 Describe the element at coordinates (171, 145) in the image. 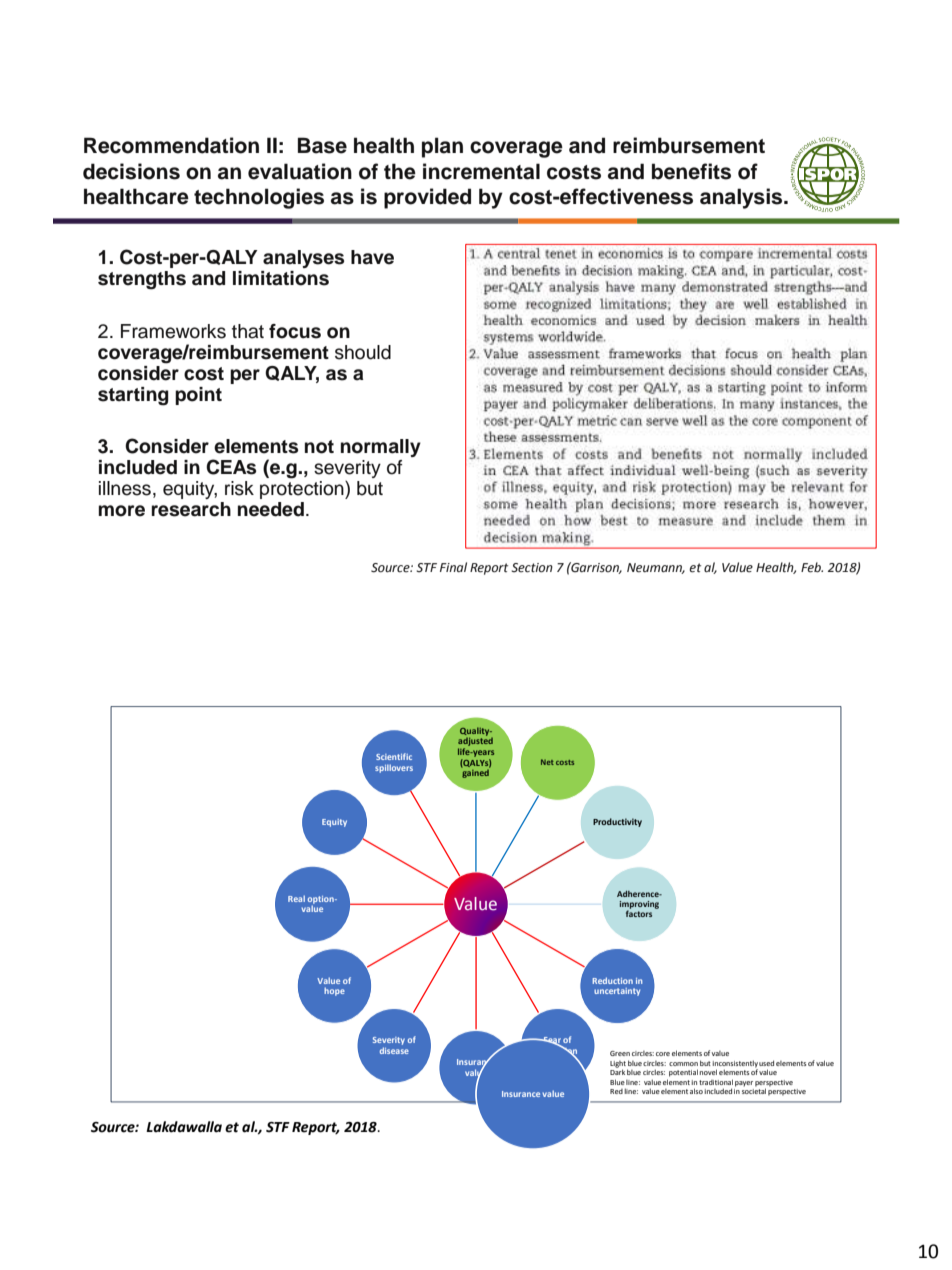

I see `Recommendation` at that location.
